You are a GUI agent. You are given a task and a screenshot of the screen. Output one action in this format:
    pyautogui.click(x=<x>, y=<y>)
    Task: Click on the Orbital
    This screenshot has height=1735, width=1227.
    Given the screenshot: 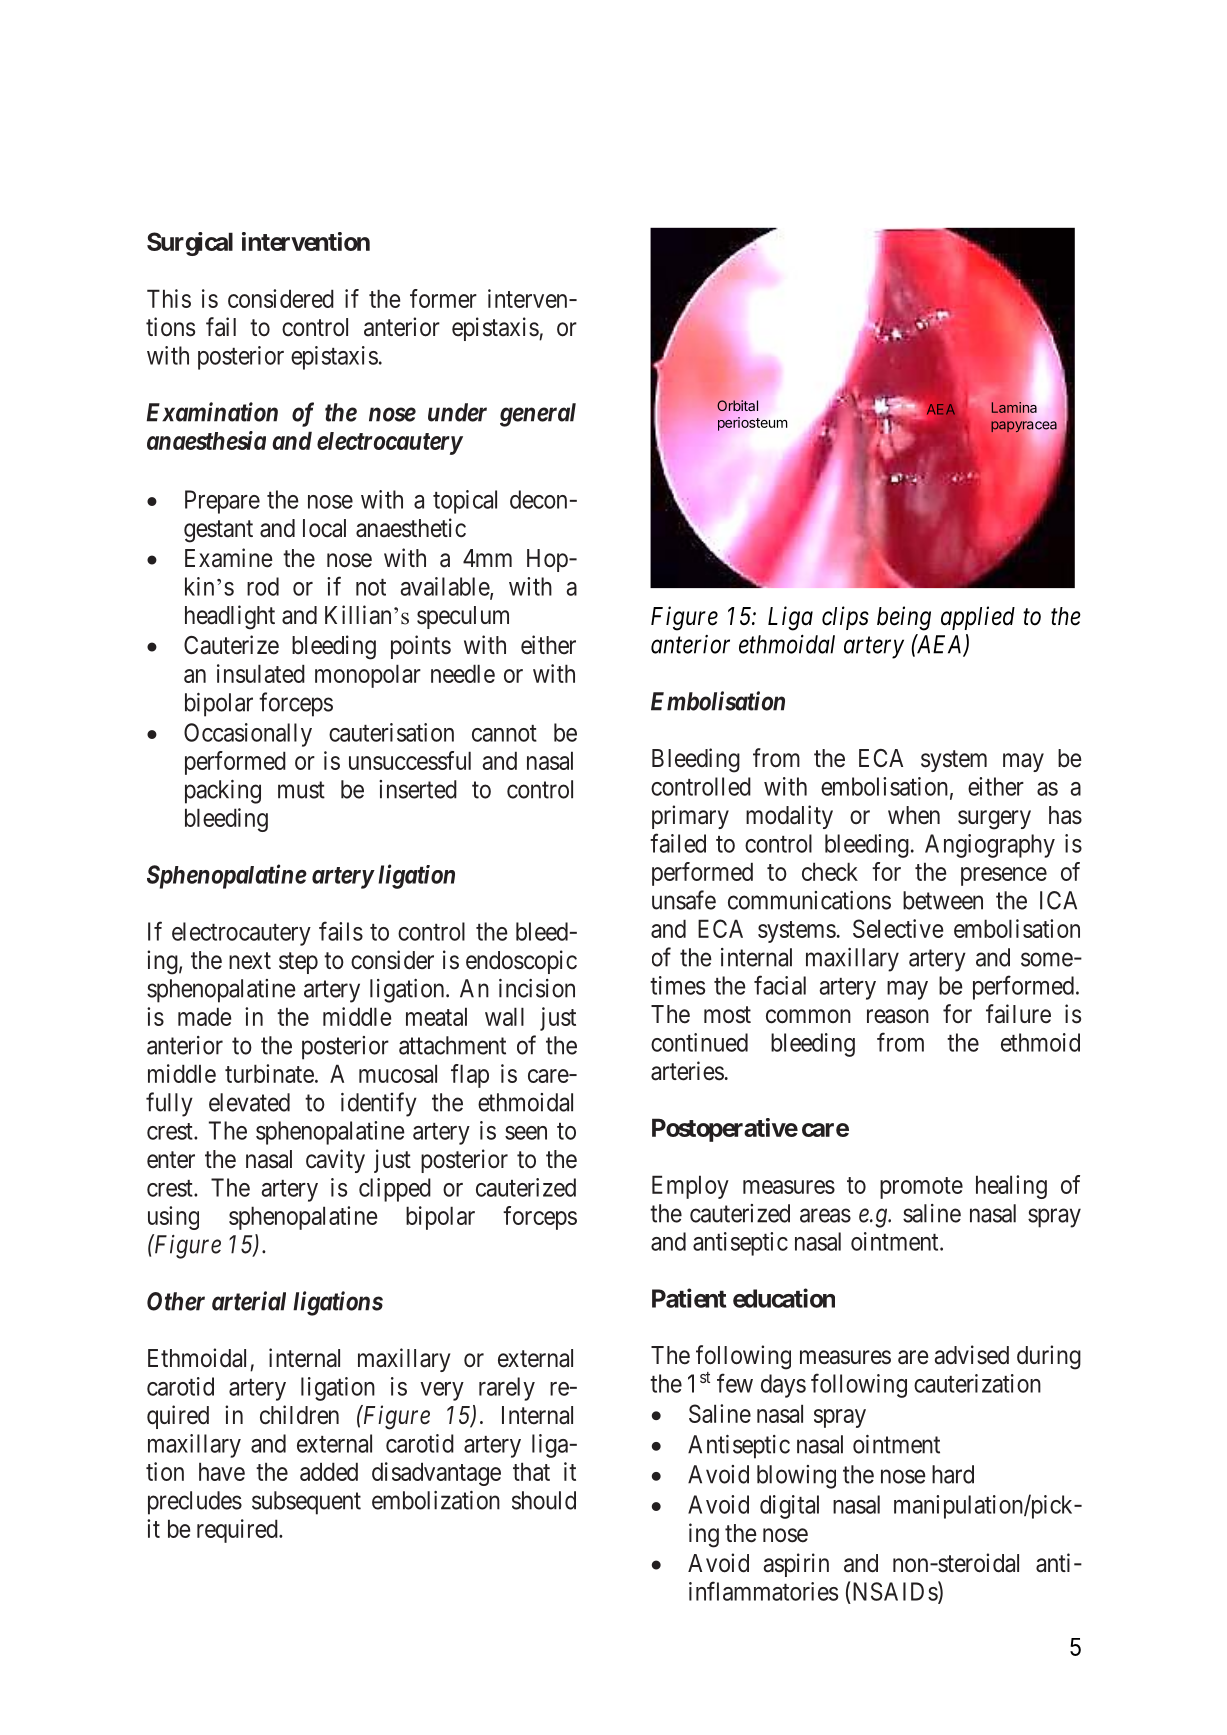 What is the action you would take?
    pyautogui.click(x=737, y=405)
